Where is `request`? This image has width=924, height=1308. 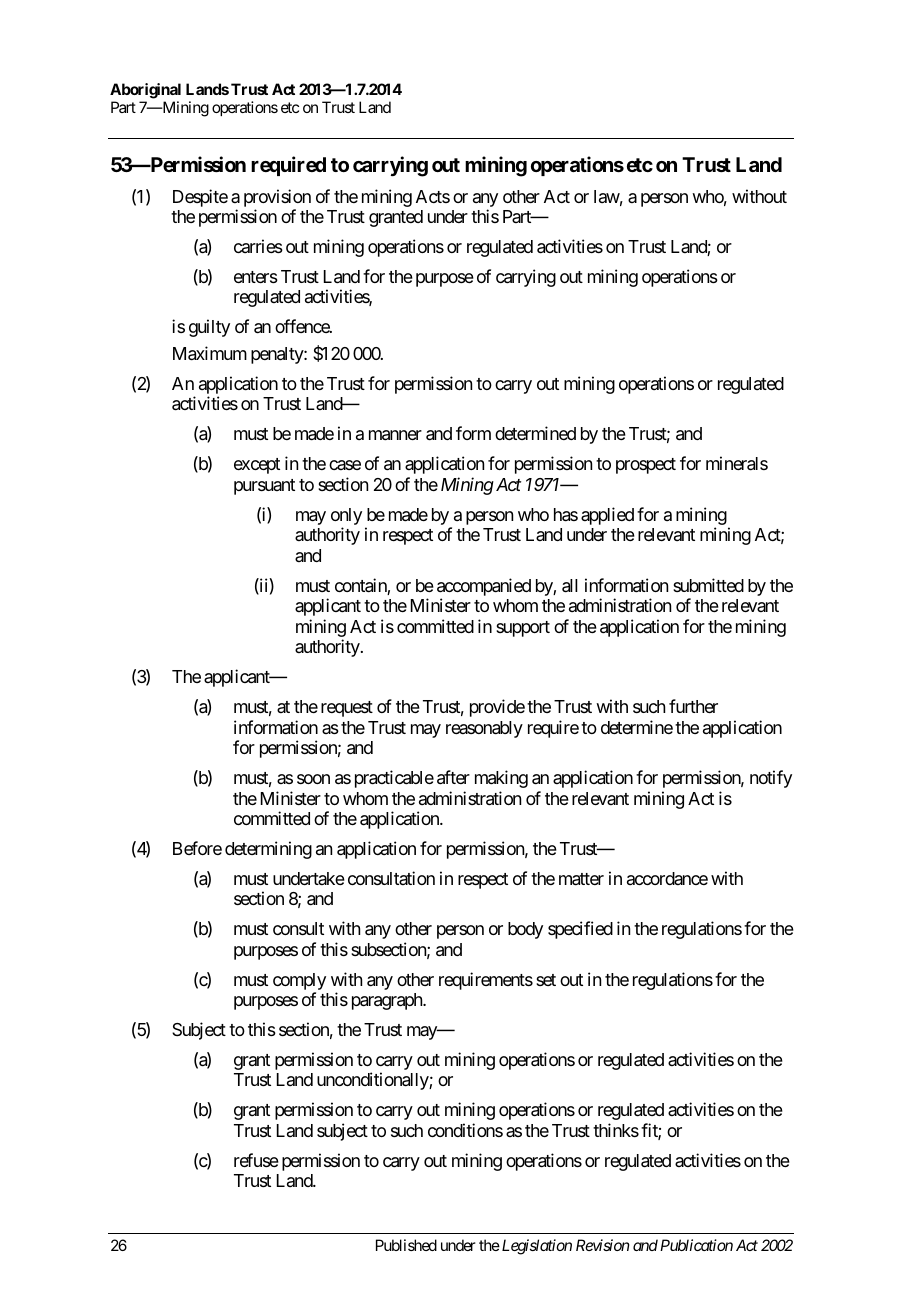 request is located at coordinates (347, 709).
